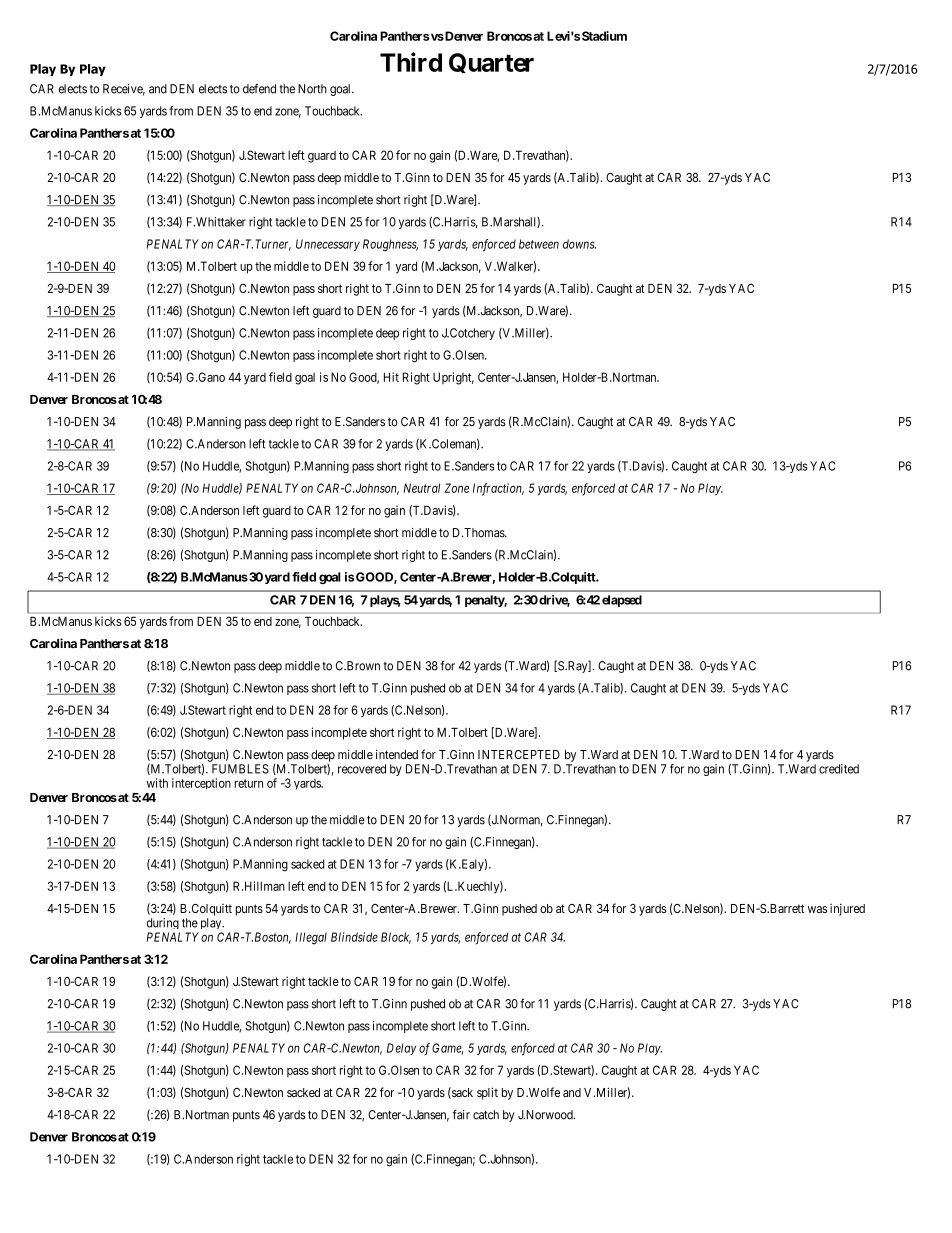  I want to click on split, so click(487, 1093).
